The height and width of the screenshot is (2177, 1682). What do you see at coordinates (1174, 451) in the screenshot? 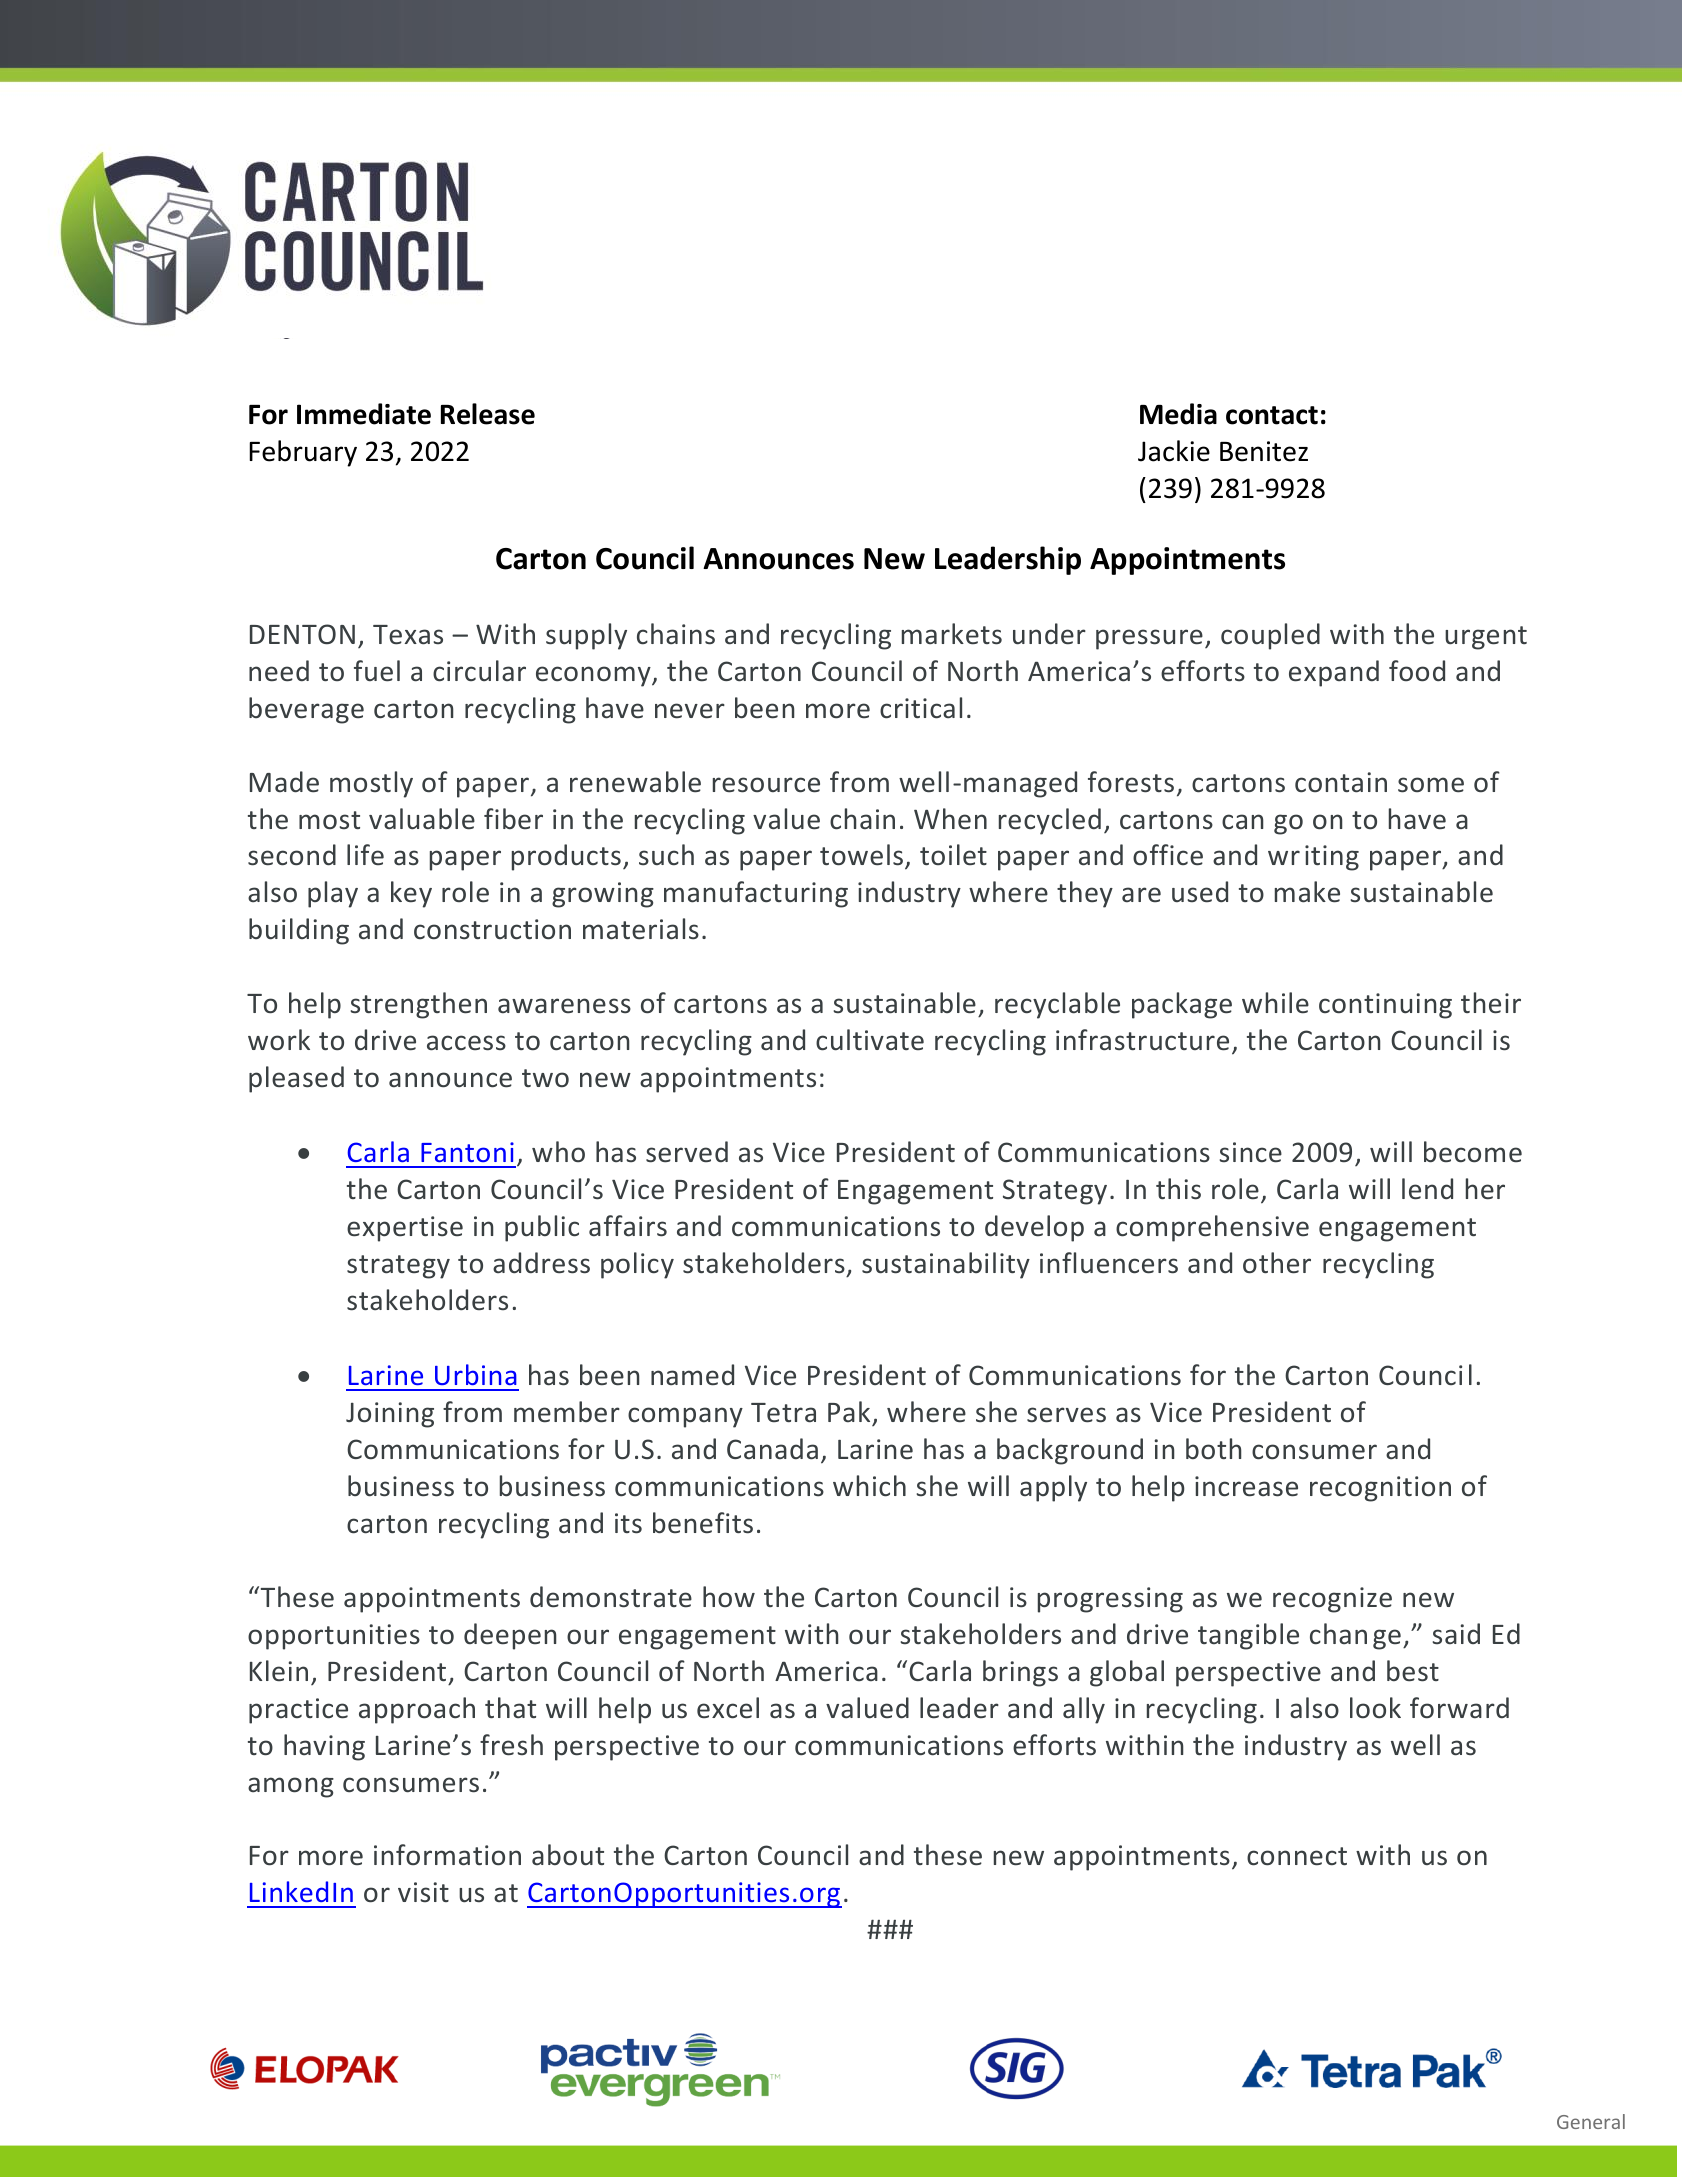
I see `Jackie` at bounding box center [1174, 451].
